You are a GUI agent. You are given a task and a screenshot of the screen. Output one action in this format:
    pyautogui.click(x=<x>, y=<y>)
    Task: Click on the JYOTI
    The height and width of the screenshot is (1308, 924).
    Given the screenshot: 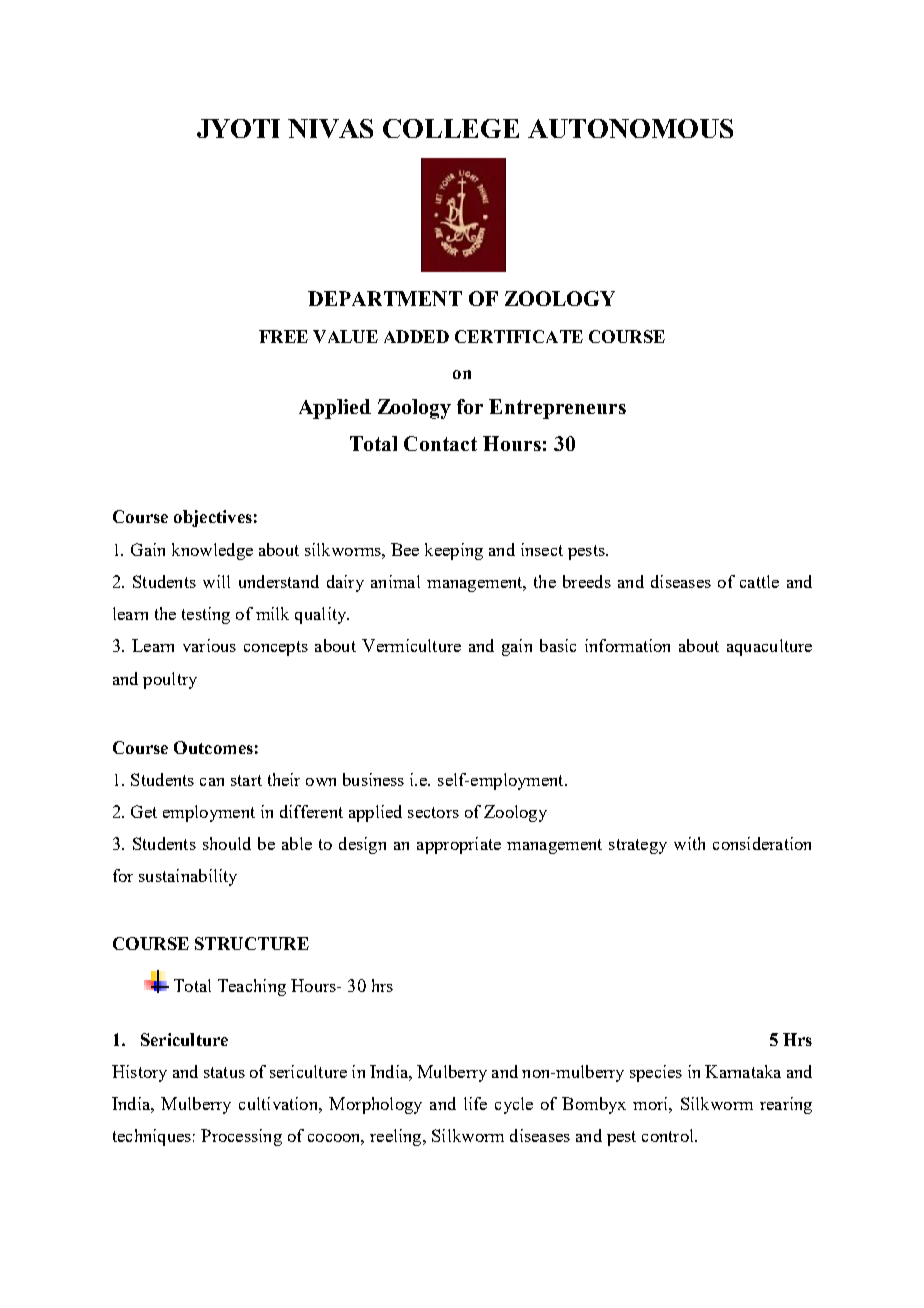 What is the action you would take?
    pyautogui.click(x=238, y=128)
